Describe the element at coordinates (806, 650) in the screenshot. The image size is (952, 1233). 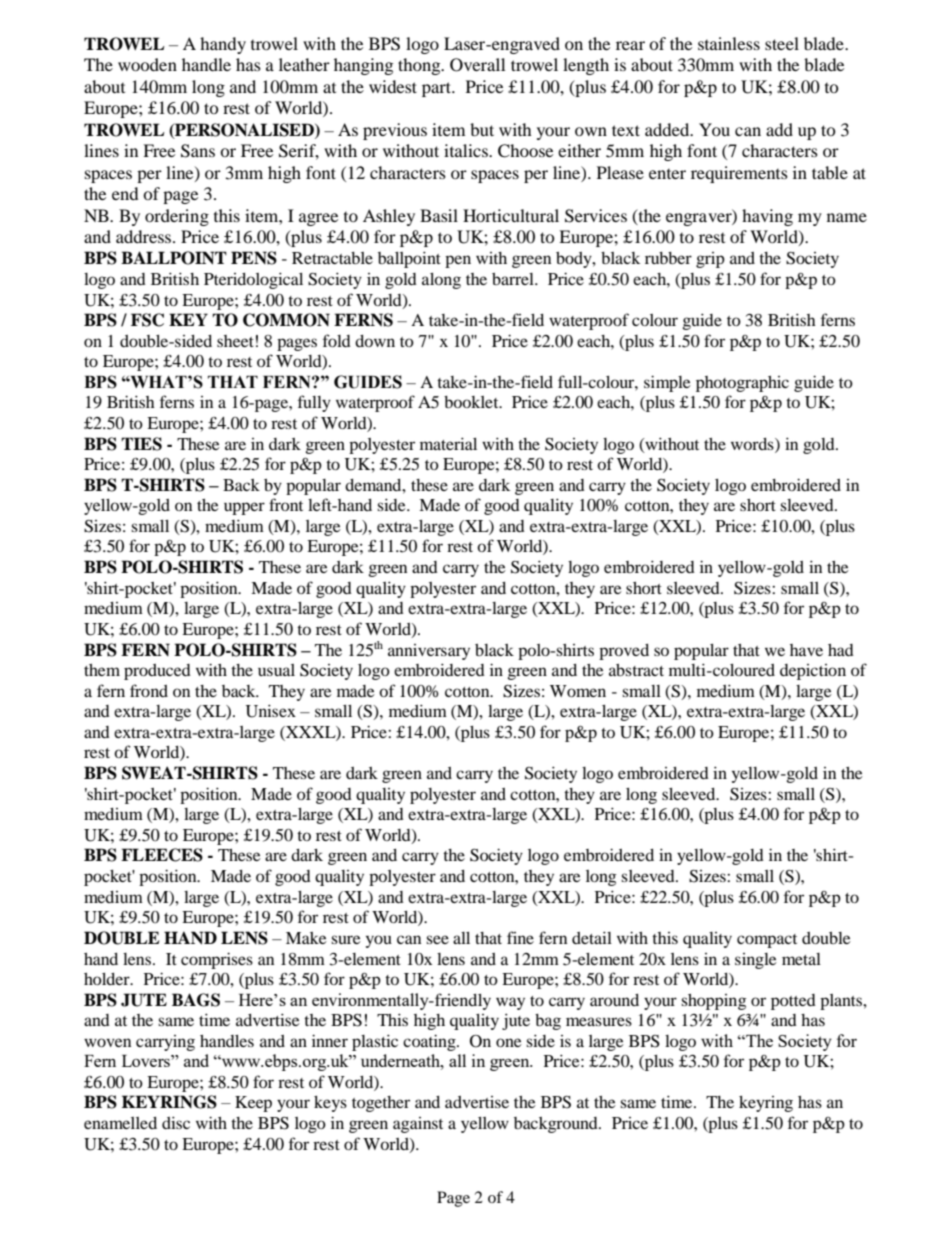
I see `have` at that location.
